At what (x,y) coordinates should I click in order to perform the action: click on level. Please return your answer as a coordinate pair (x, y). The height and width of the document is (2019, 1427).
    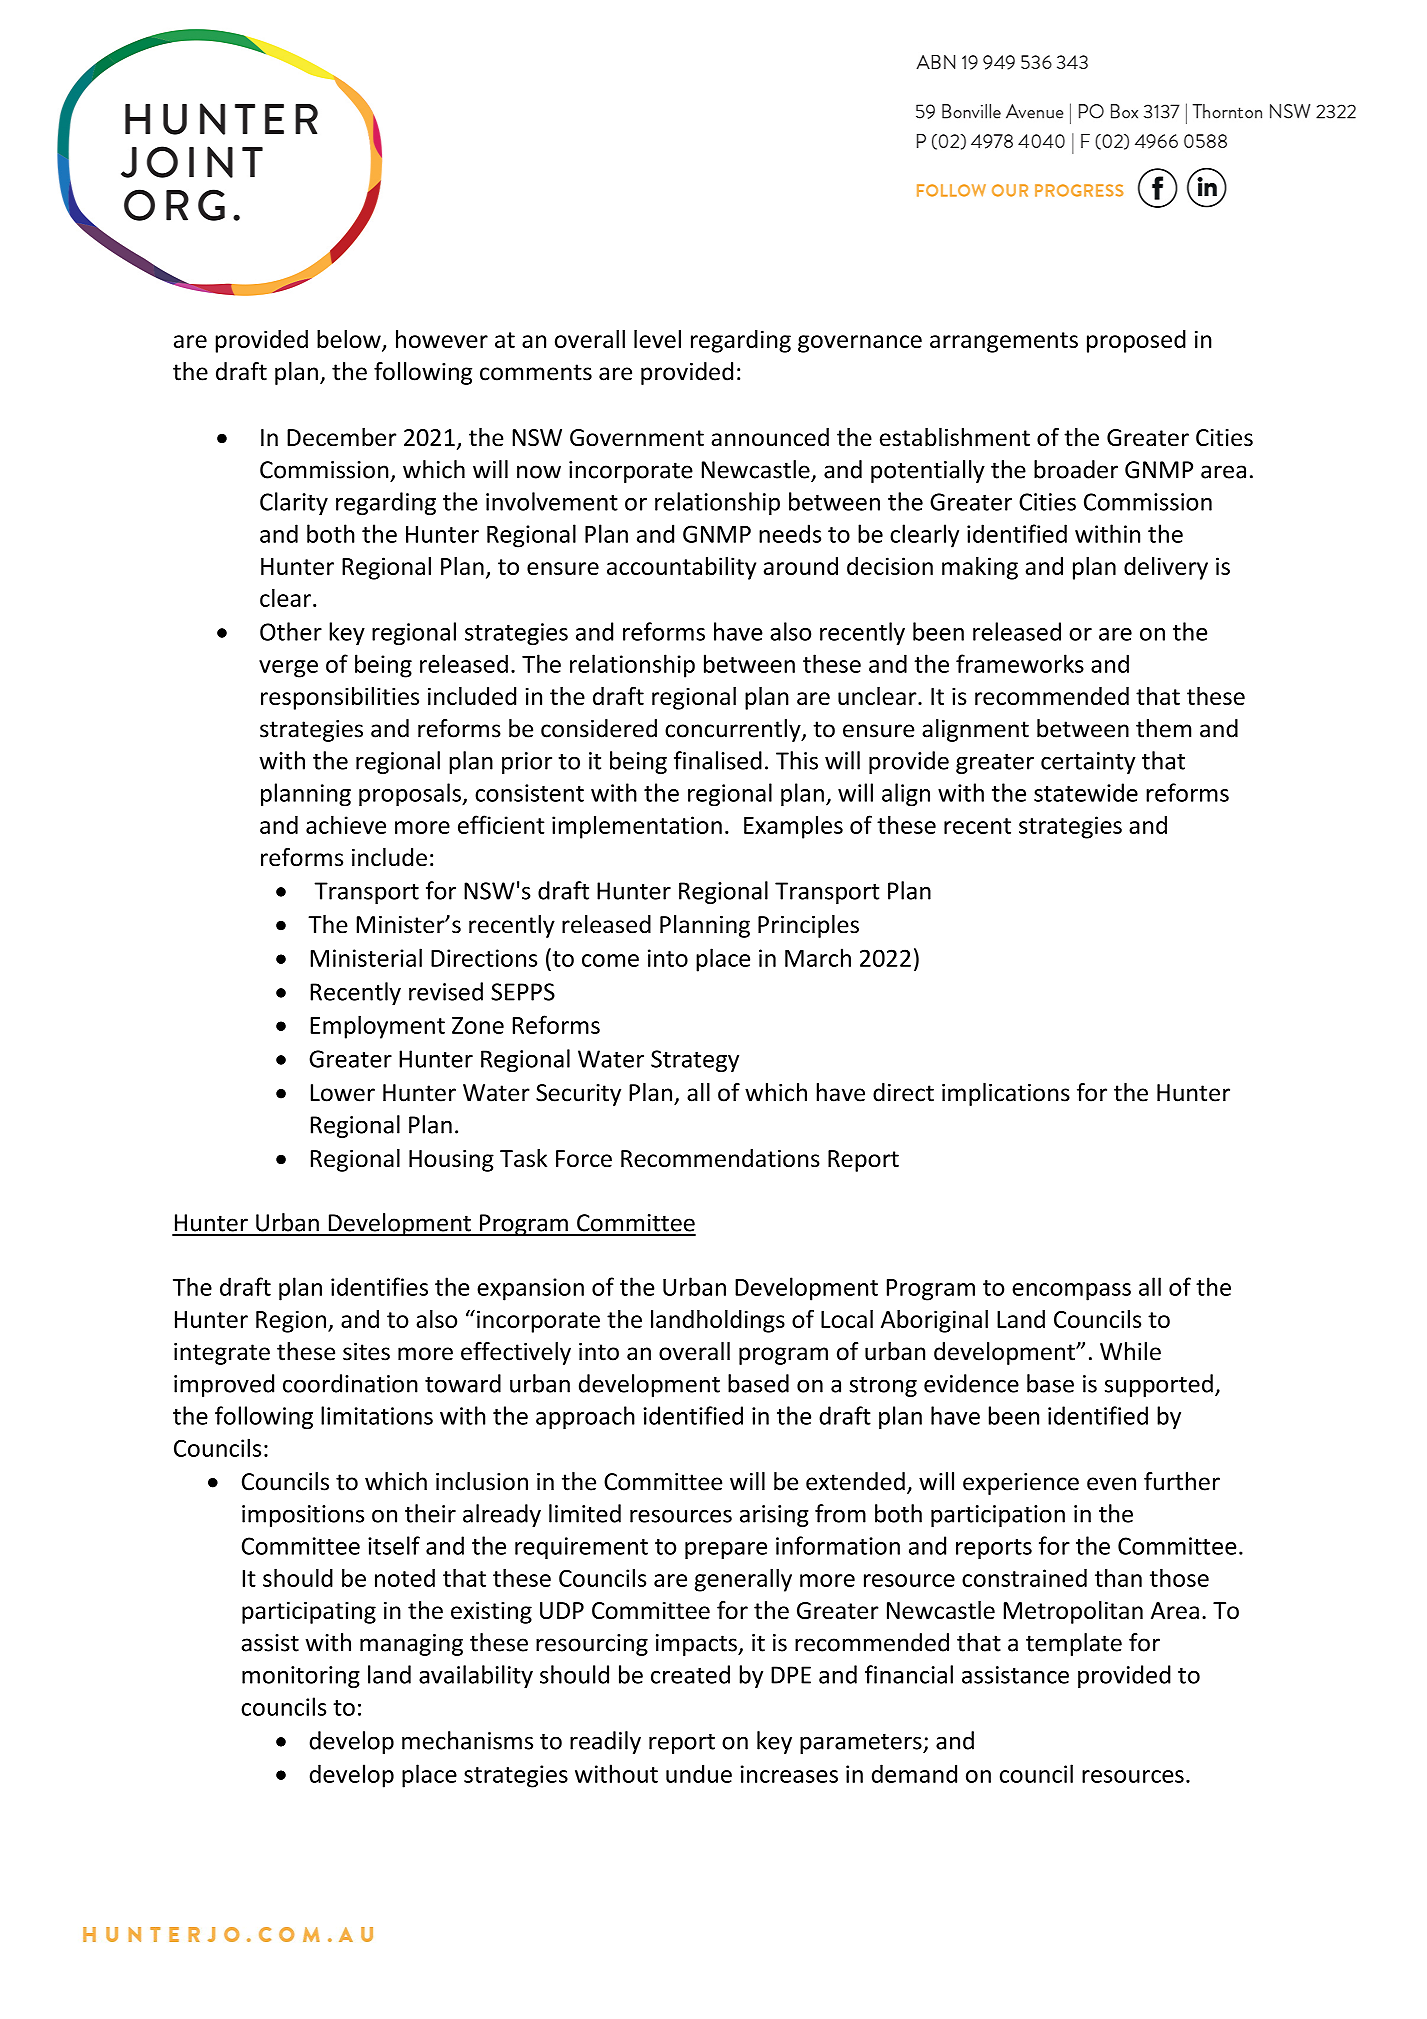
    Looking at the image, I should click on (657, 339).
